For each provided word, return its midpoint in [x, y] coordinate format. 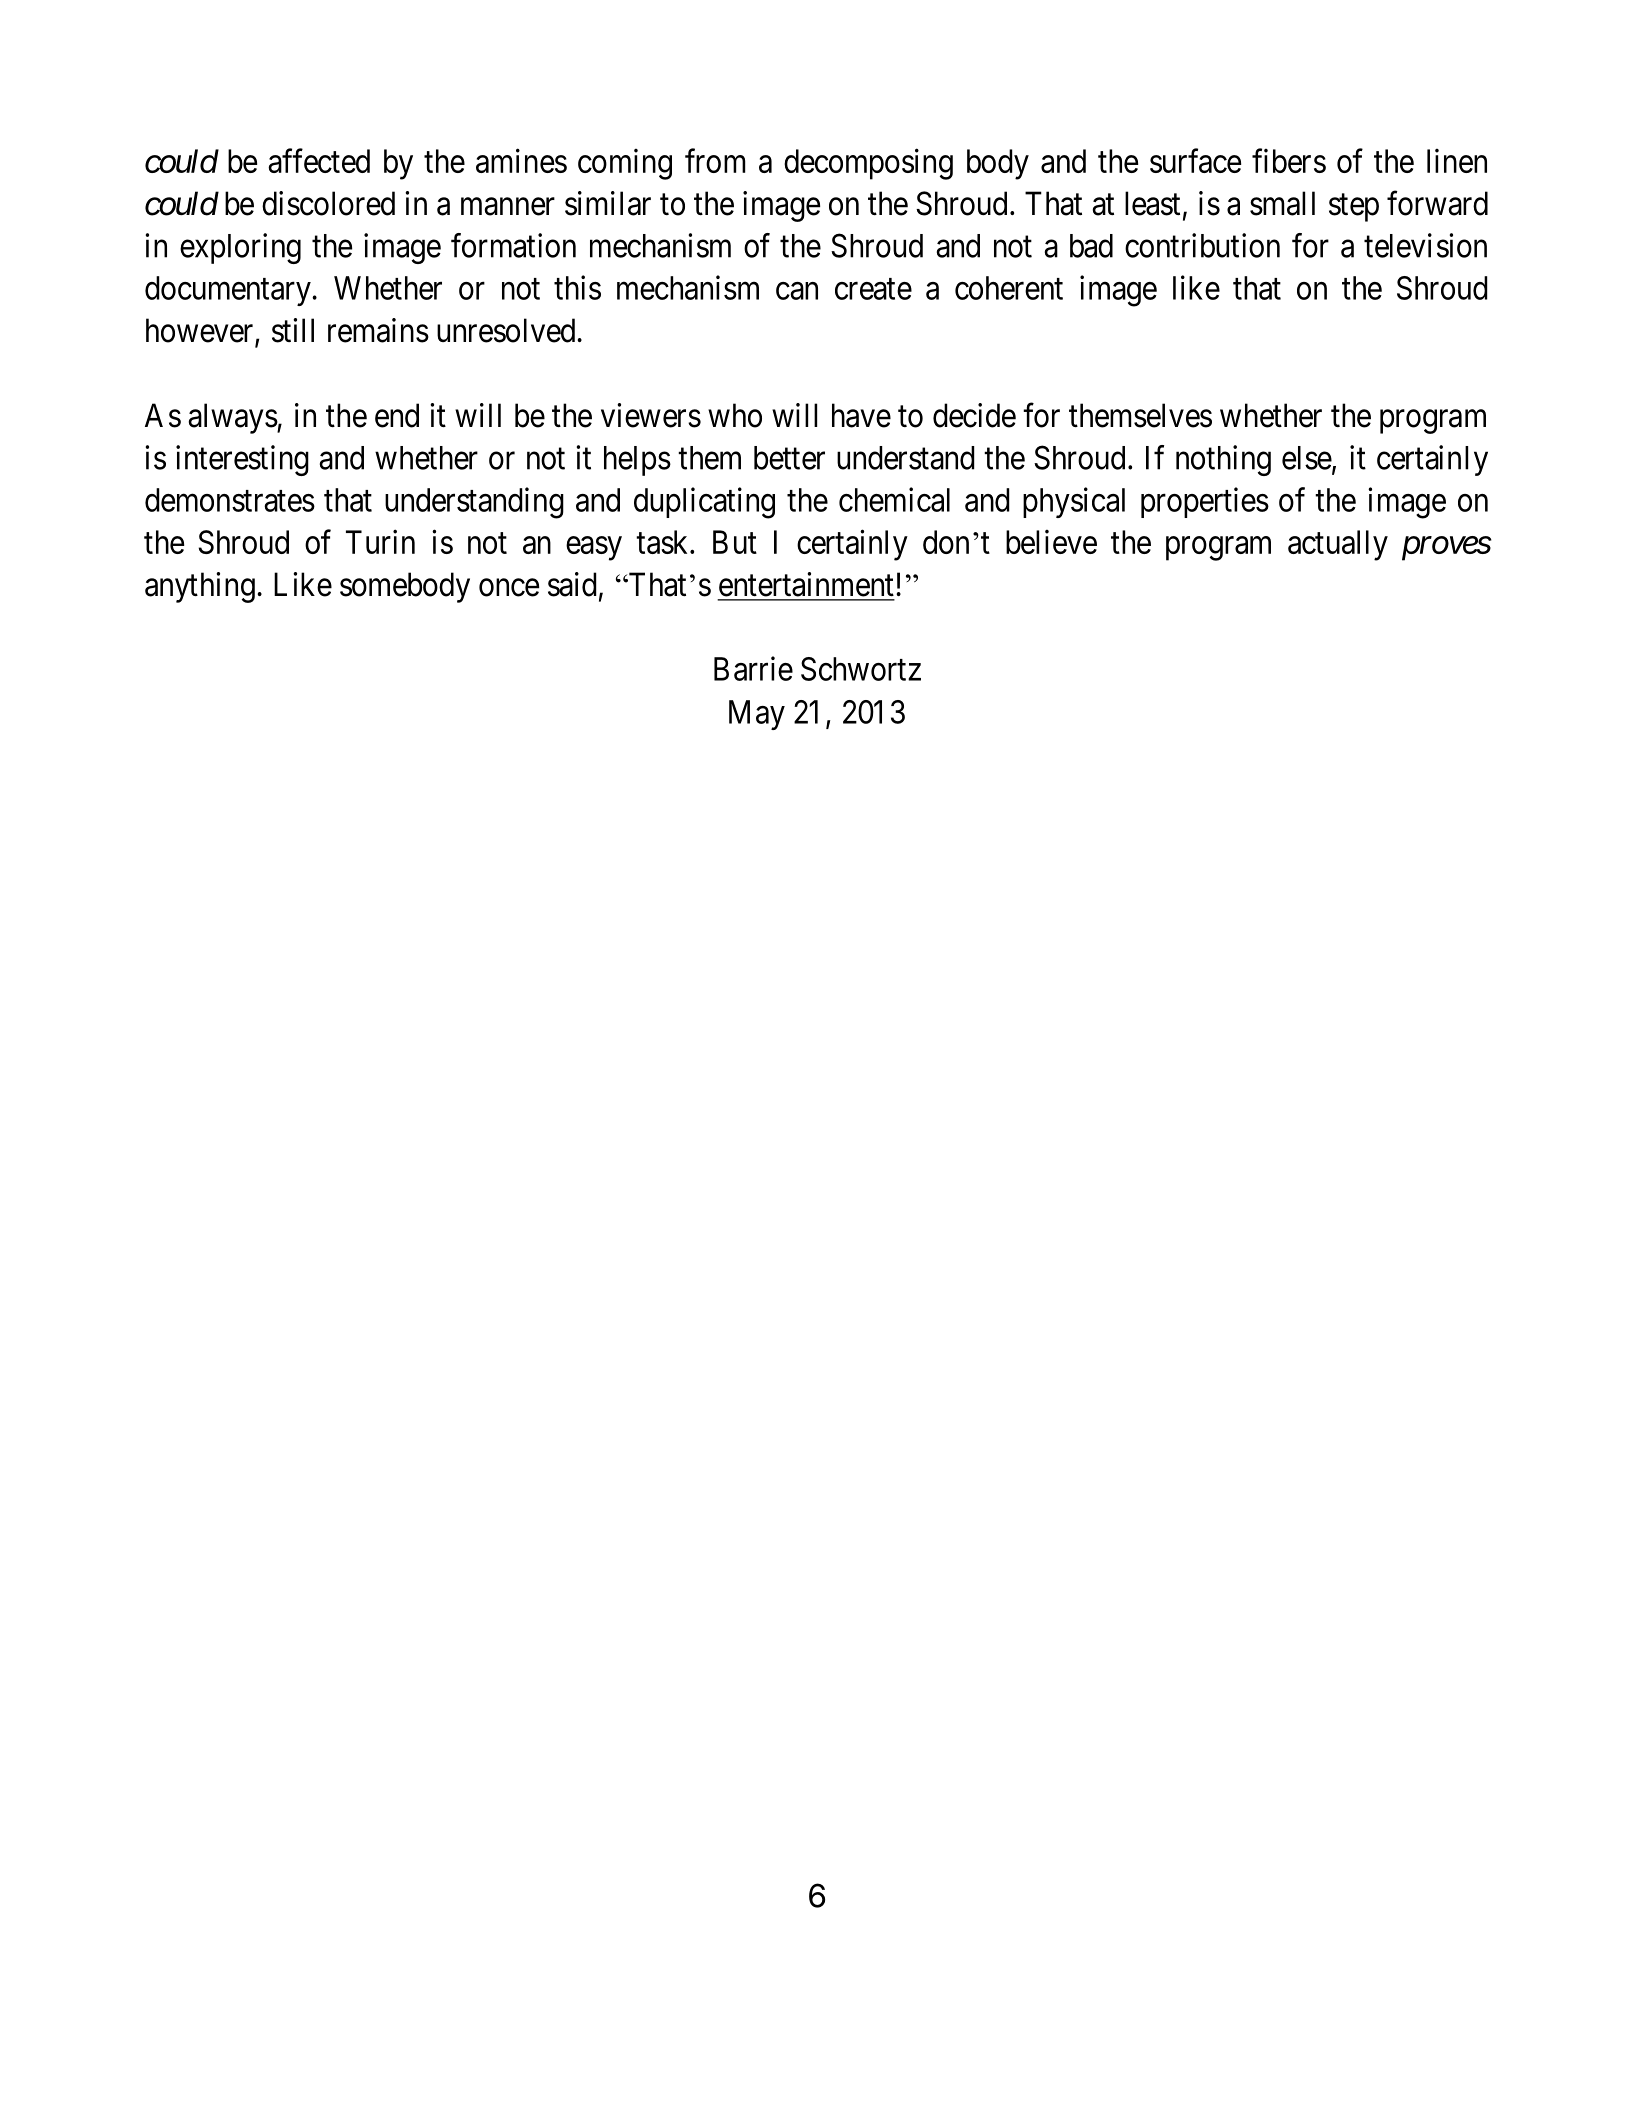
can [797, 291]
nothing [1223, 460]
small [1282, 203]
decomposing [868, 164]
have [861, 415]
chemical [894, 499]
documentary [229, 291]
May [757, 715]
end [397, 415]
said [572, 584]
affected [319, 161]
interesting [242, 460]
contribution [1202, 245]
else [1307, 458]
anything [200, 587]
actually [1338, 545]
